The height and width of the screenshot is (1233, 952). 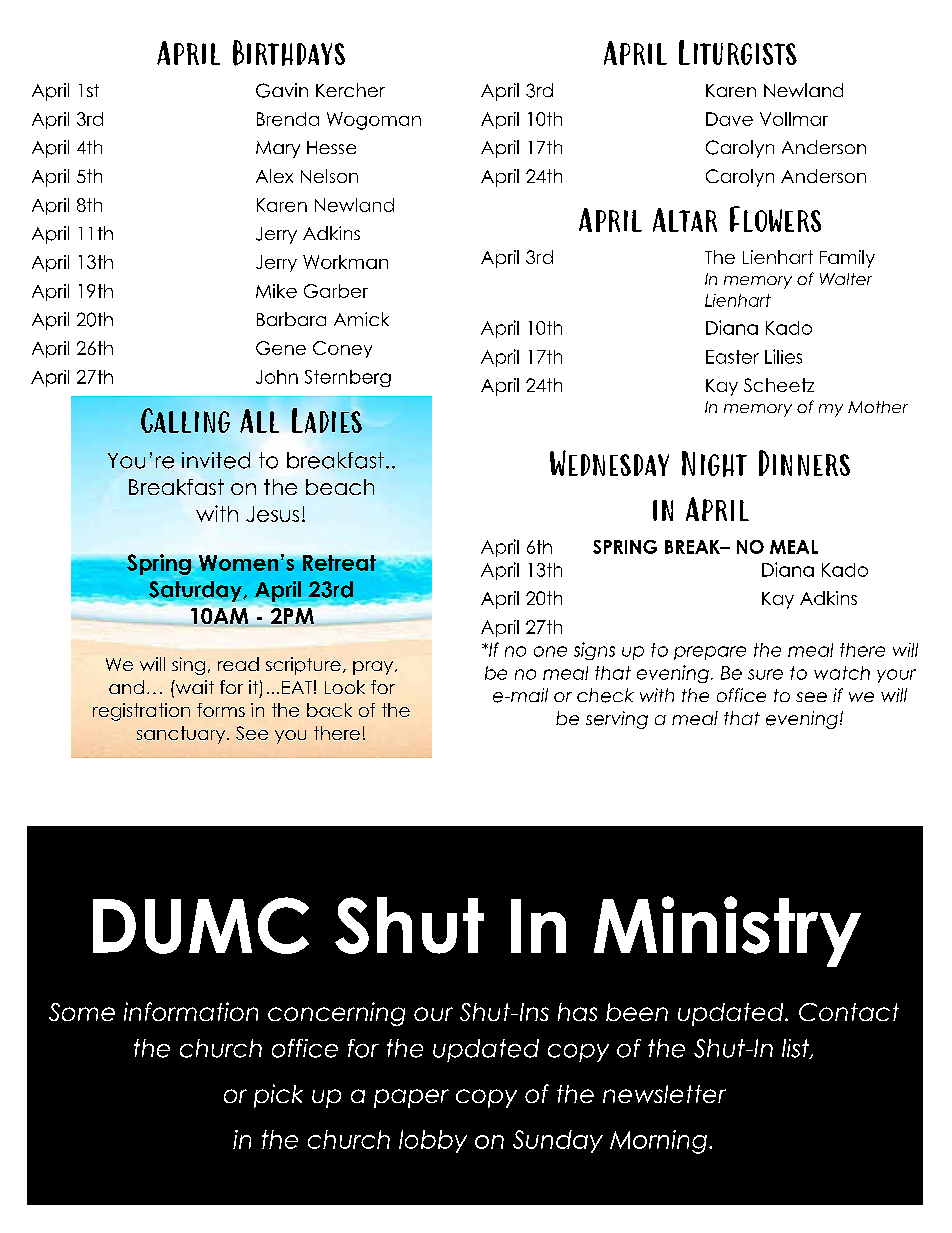 What do you see at coordinates (281, 348) in the screenshot?
I see `Gene` at bounding box center [281, 348].
